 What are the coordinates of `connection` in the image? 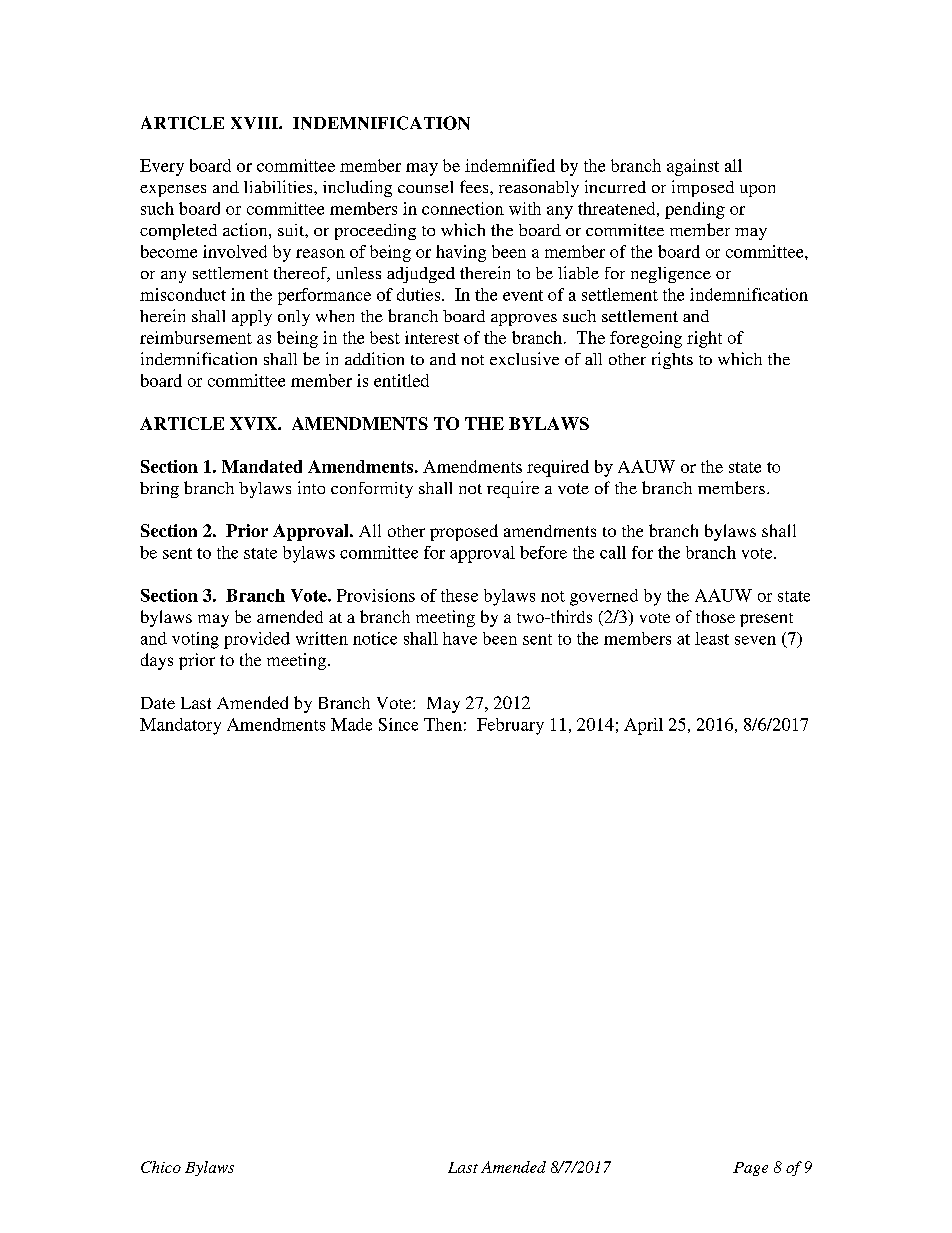 It's located at (463, 208).
